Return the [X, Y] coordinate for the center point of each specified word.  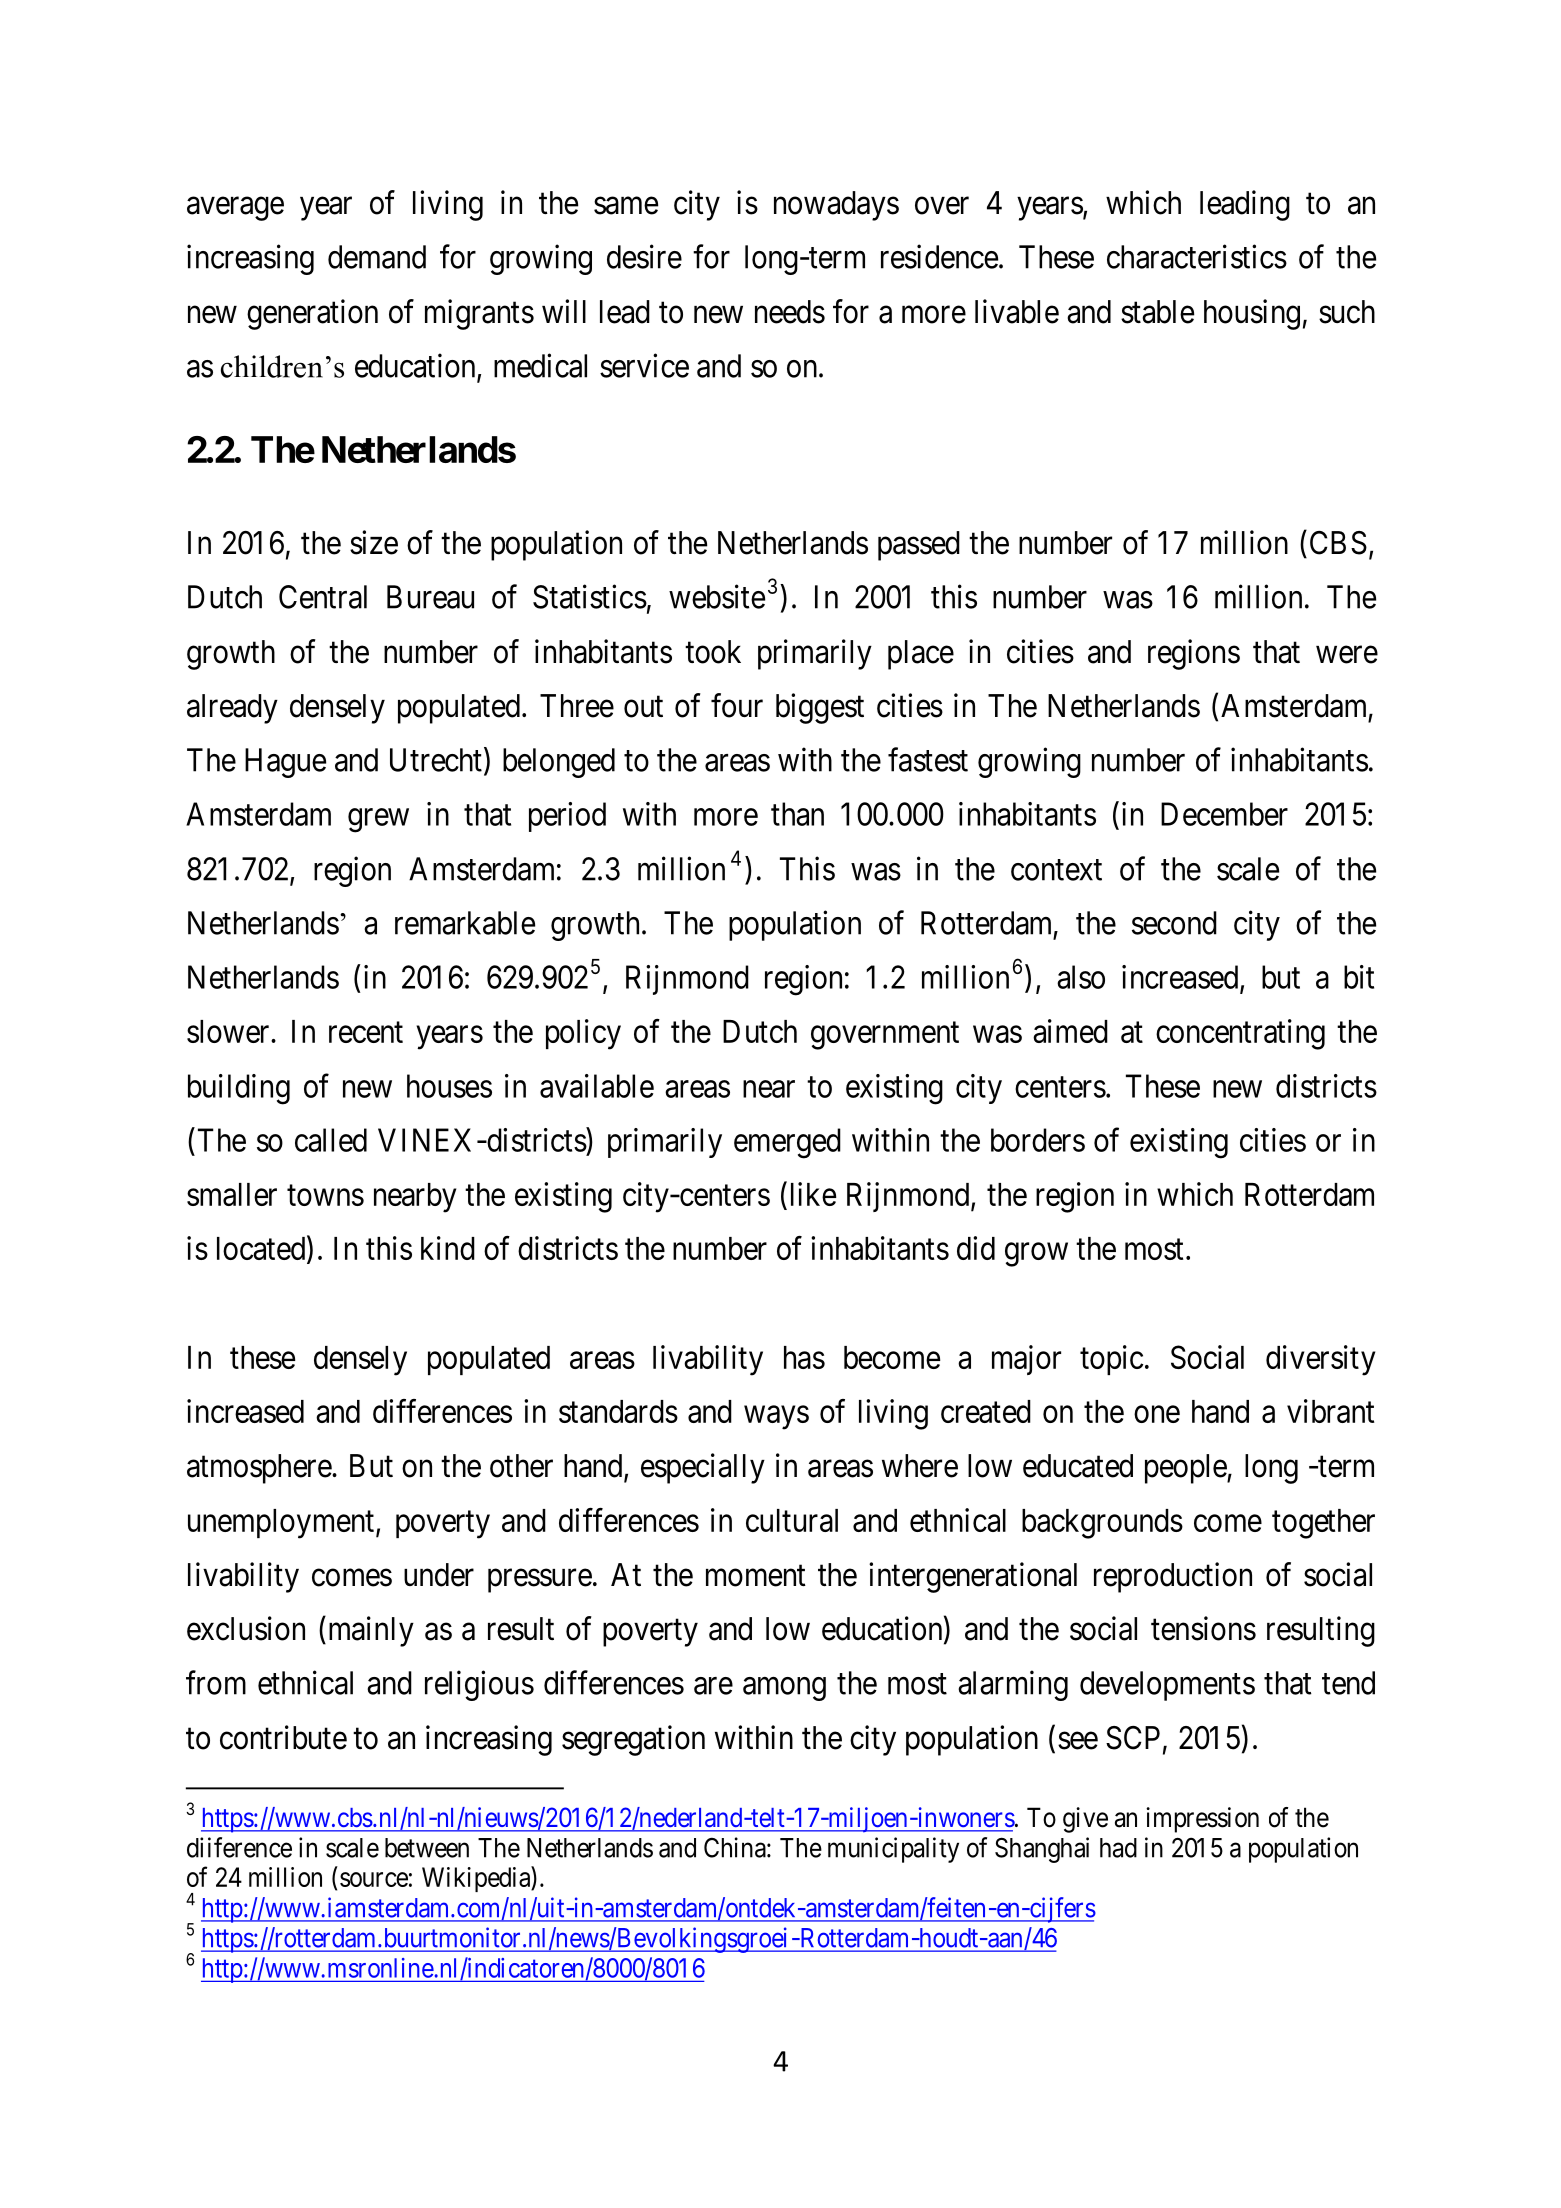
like [813, 1194]
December [1224, 814]
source [374, 1879]
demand [377, 257]
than [797, 814]
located [262, 1249]
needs [790, 312]
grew [378, 820]
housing [1252, 314]
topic [1111, 1360]
